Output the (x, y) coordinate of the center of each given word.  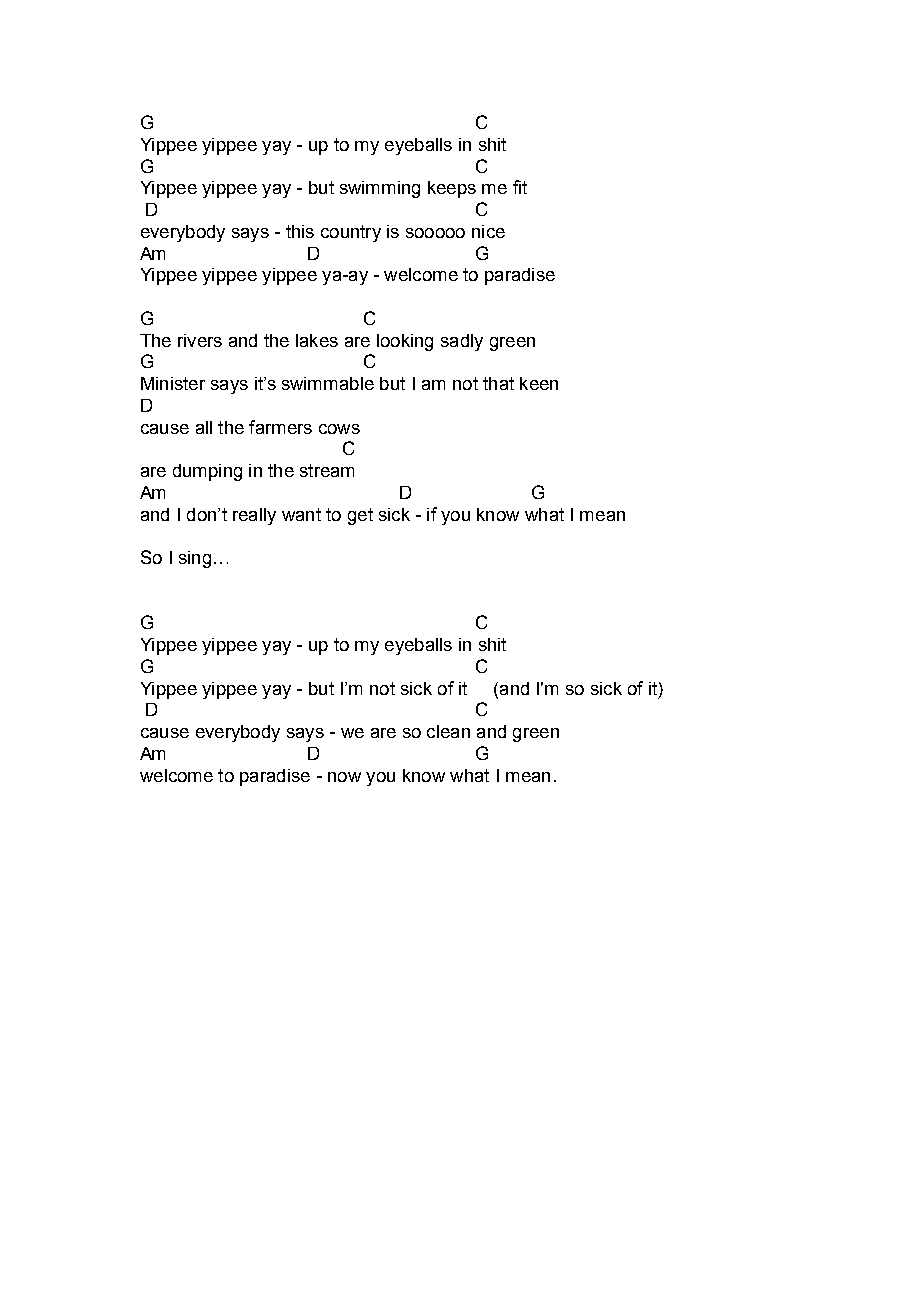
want (301, 514)
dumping (207, 472)
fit (520, 187)
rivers (200, 340)
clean (448, 731)
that (498, 383)
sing (195, 559)
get (360, 516)
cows (339, 429)
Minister (173, 383)
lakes (317, 340)
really (254, 516)
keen (539, 383)
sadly (462, 342)
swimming (380, 189)
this (300, 231)
